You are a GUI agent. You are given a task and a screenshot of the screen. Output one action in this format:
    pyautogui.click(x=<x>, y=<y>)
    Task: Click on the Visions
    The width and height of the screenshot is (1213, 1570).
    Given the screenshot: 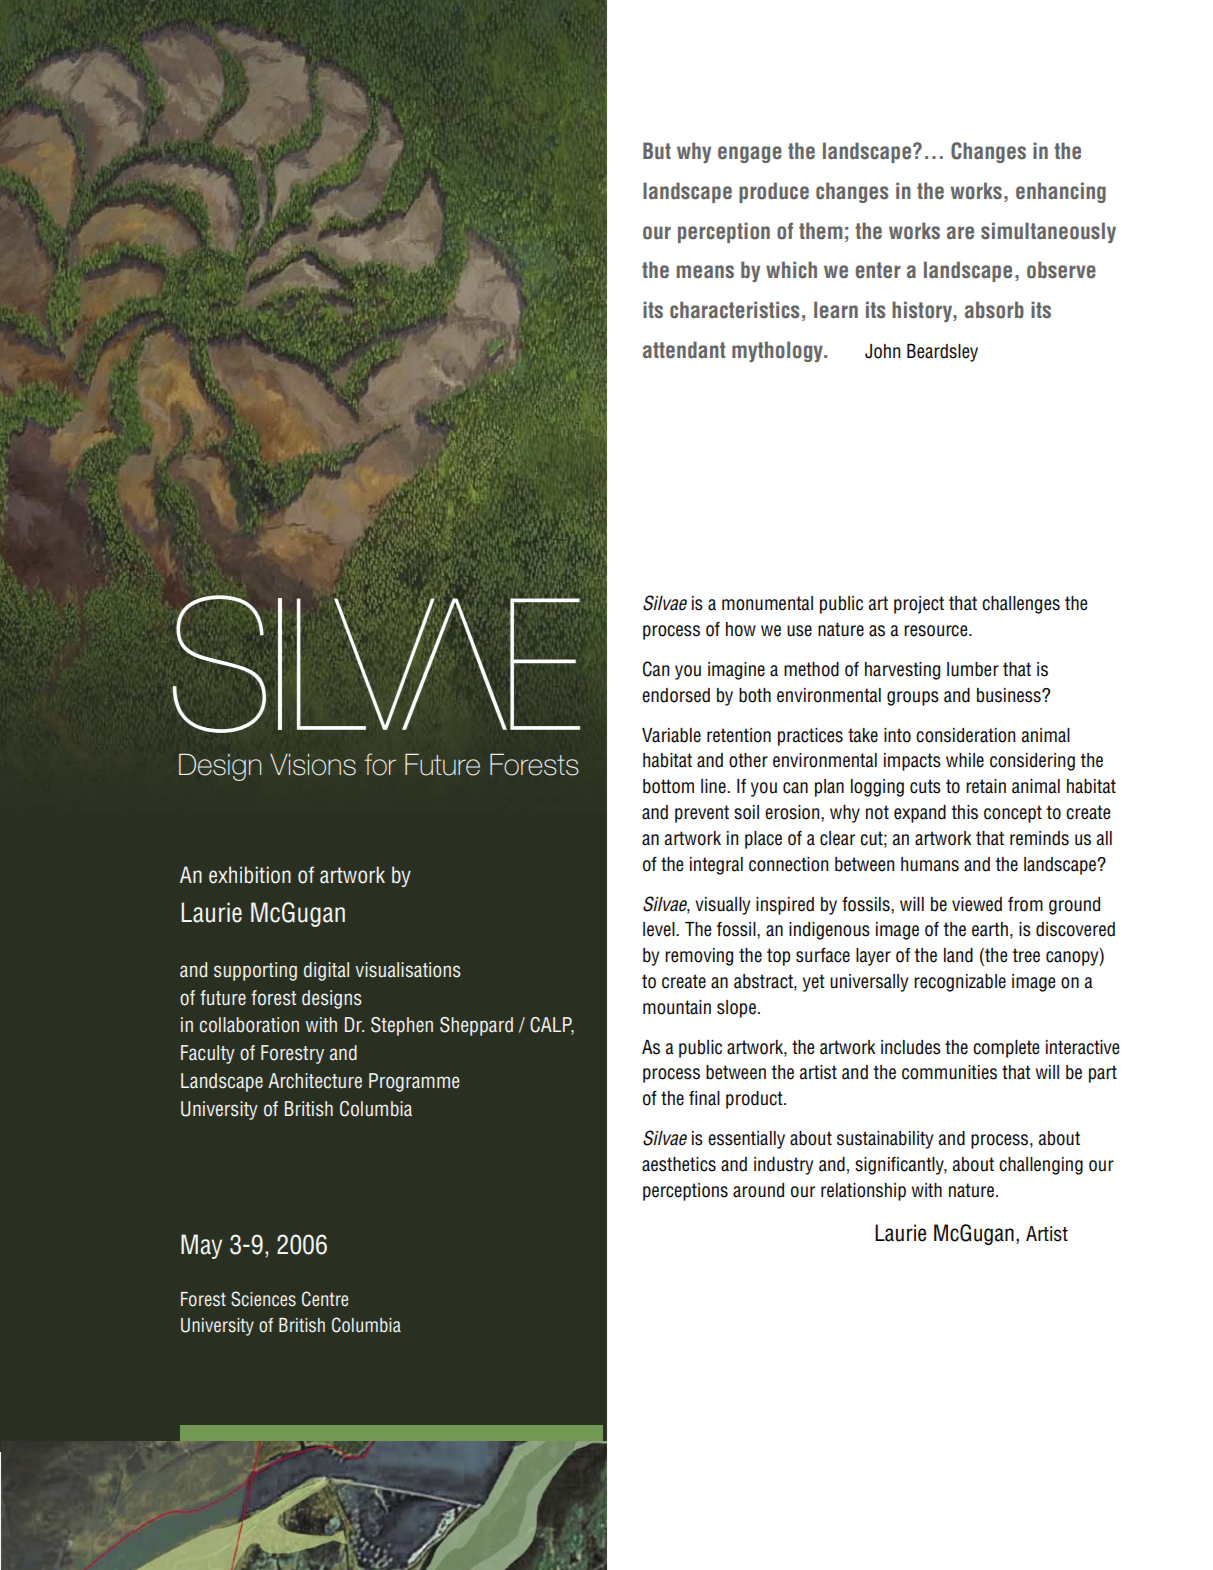 What is the action you would take?
    pyautogui.click(x=313, y=765)
